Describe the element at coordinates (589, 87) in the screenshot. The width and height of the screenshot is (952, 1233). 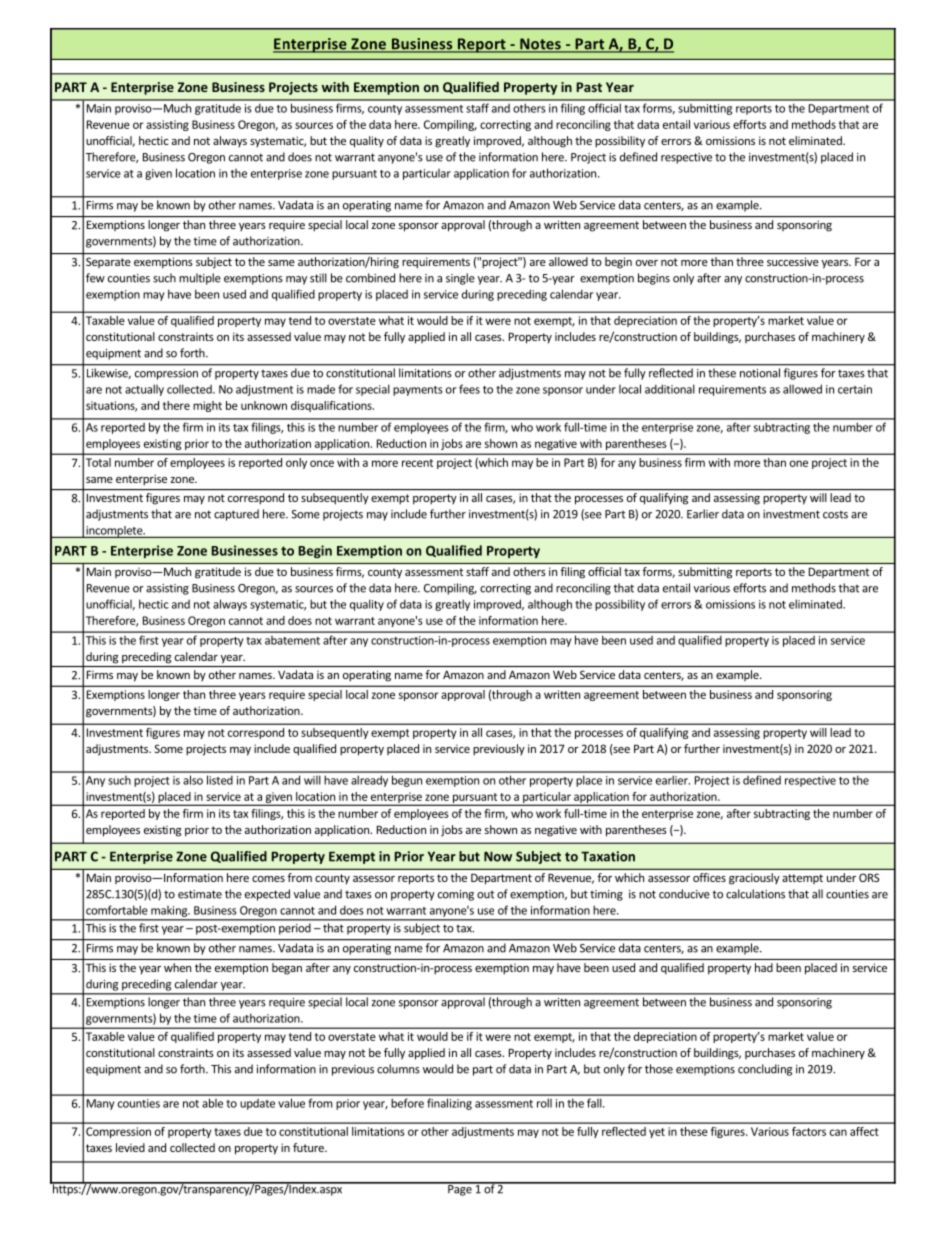
I see `Past` at that location.
